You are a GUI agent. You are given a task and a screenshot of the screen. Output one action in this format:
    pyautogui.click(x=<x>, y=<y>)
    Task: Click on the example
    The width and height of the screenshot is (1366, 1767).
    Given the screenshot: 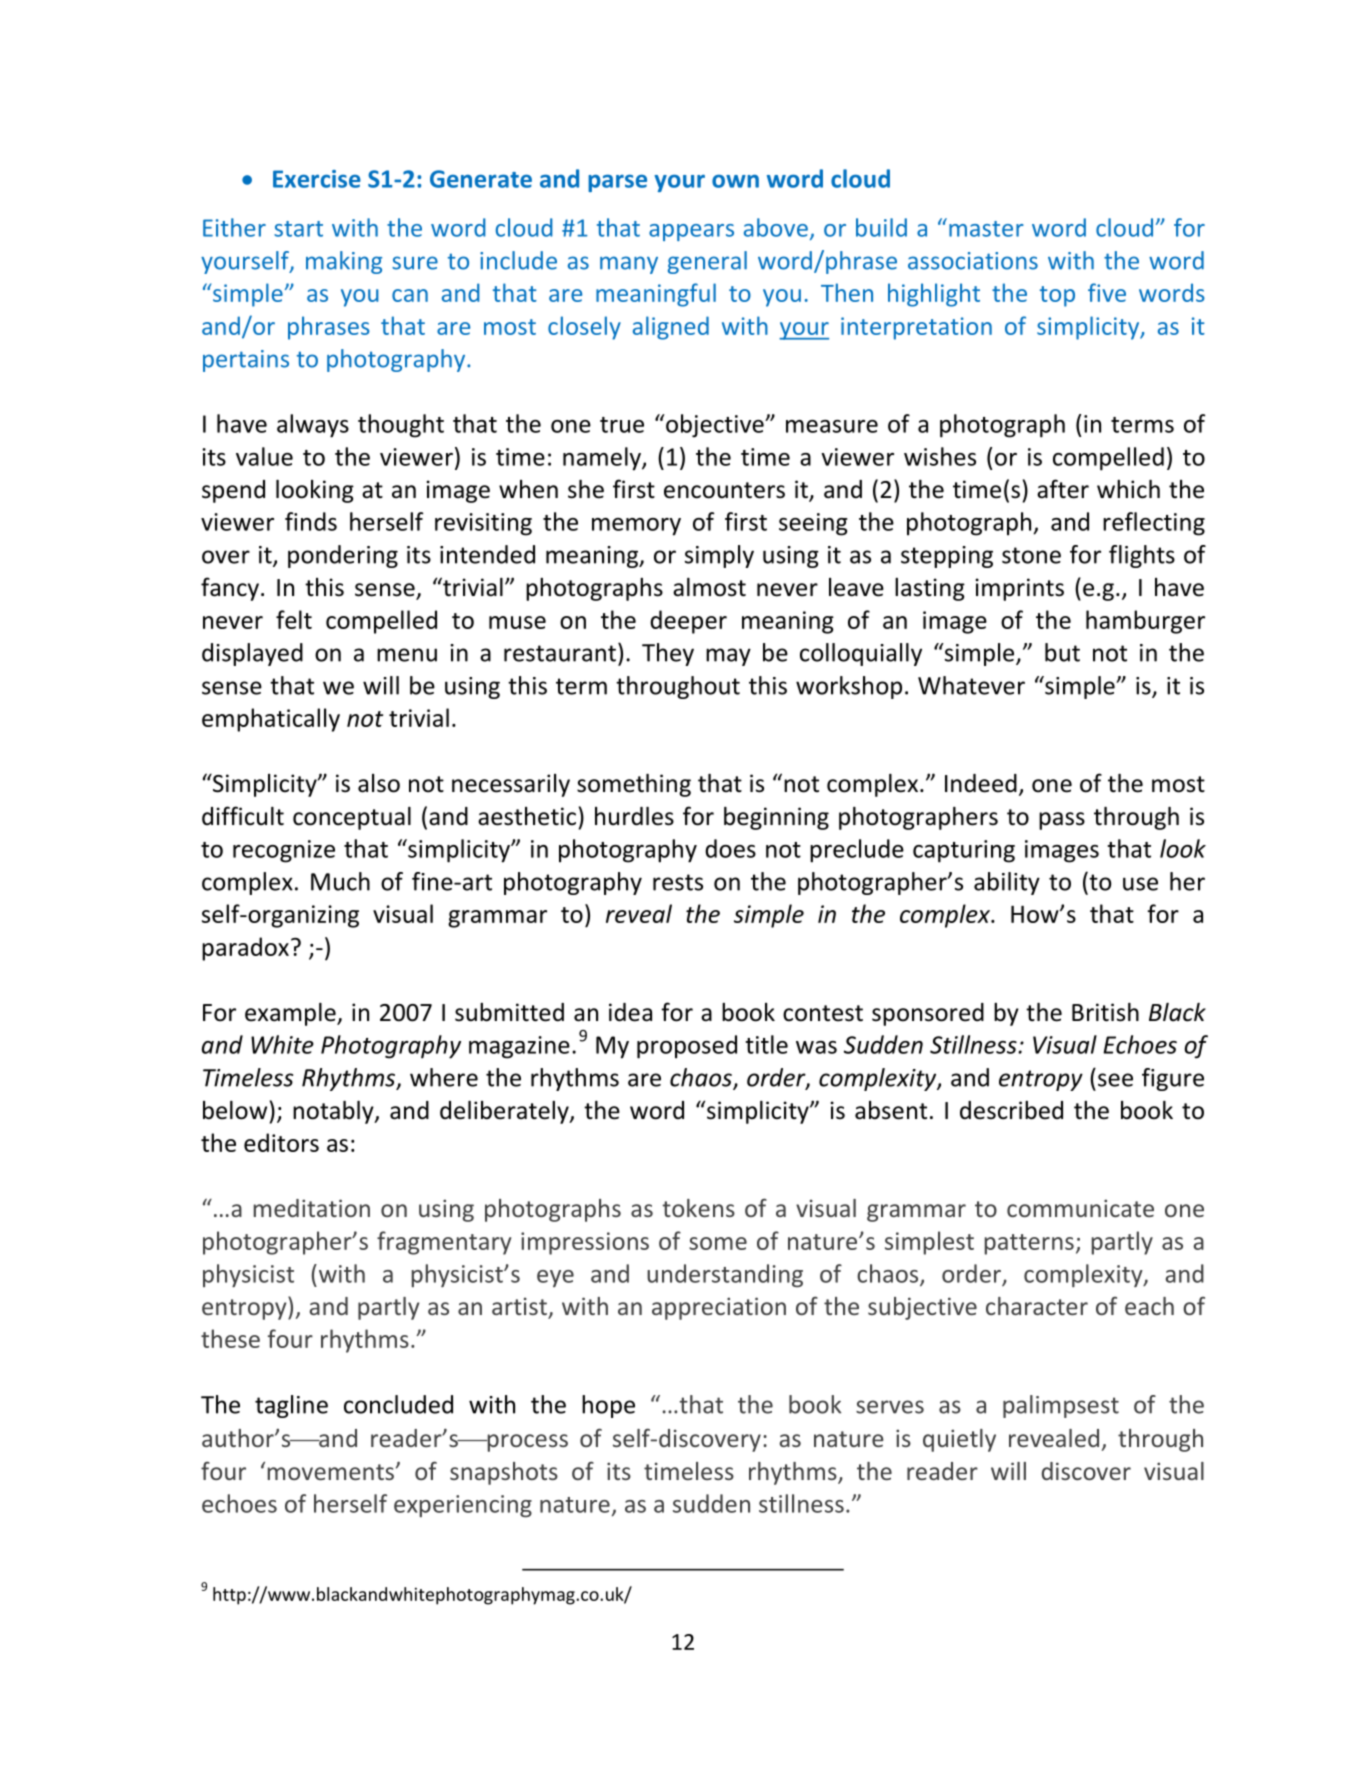 What is the action you would take?
    pyautogui.click(x=291, y=1014)
